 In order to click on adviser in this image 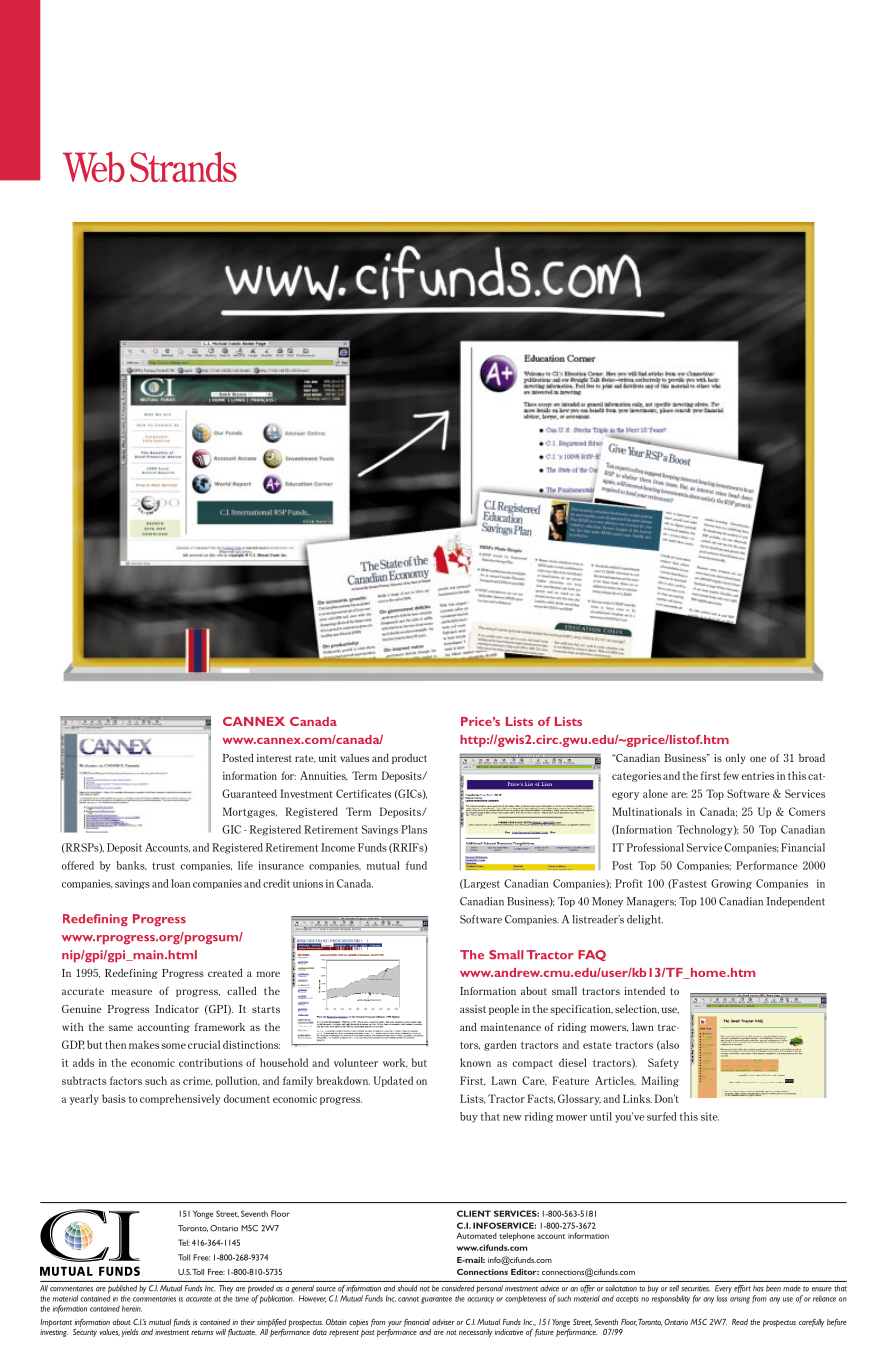, I will do `click(443, 1322)`.
